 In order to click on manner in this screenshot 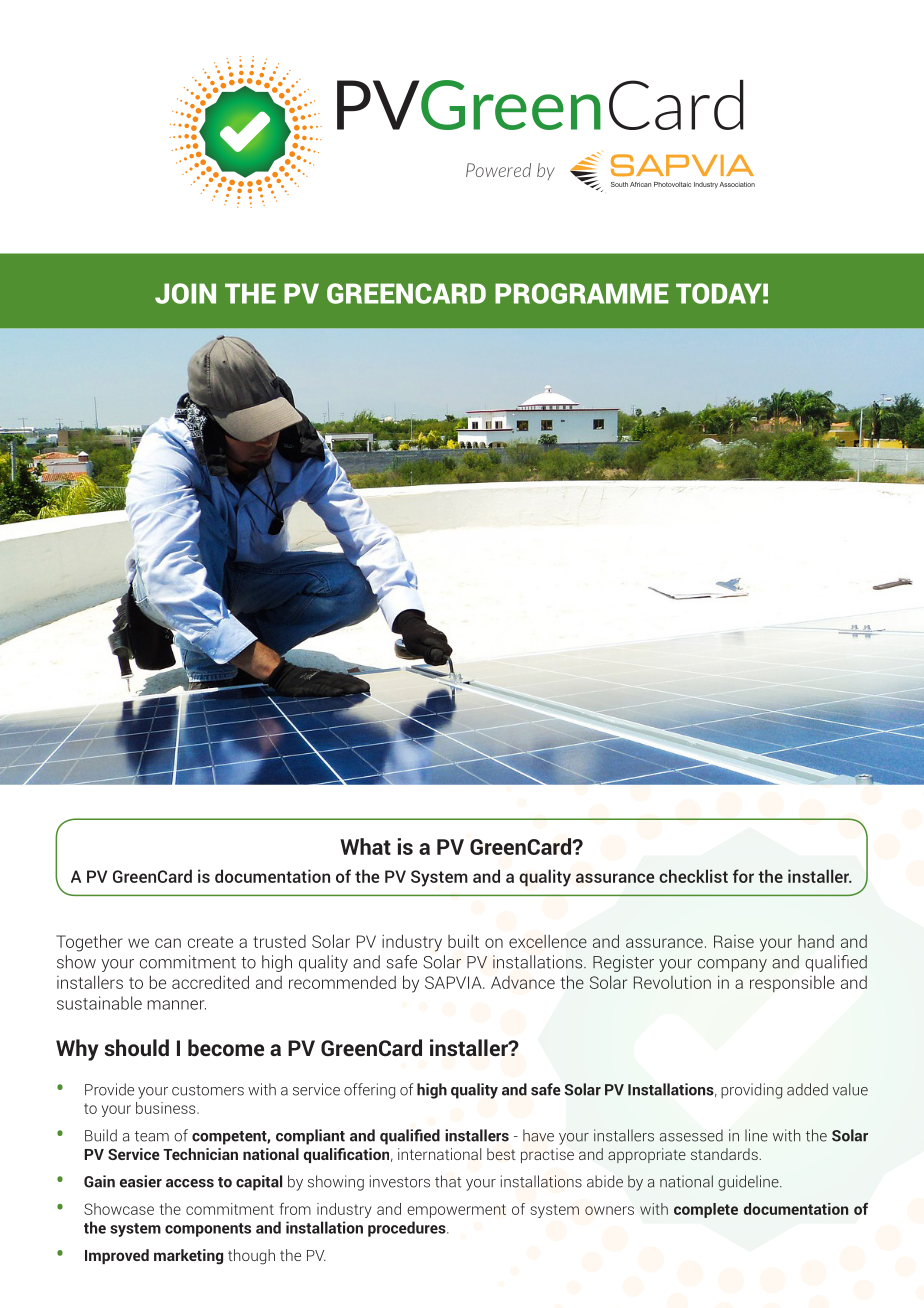, I will do `click(176, 1005)`.
